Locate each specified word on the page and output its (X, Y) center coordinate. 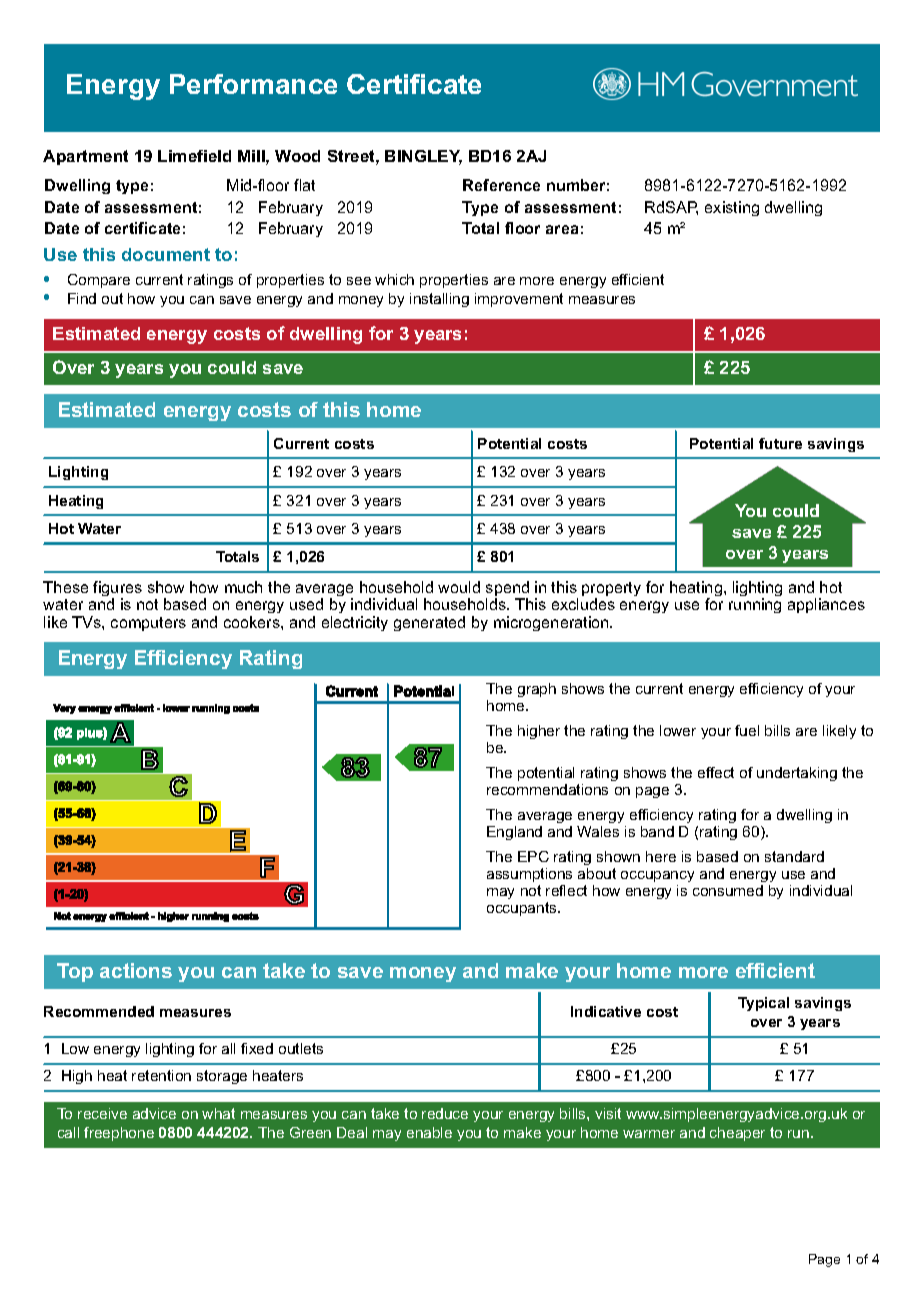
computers (148, 624)
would (459, 587)
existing (732, 208)
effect (716, 772)
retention (161, 1075)
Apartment (85, 157)
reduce (445, 1113)
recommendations (547, 789)
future (780, 443)
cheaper (737, 1134)
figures (117, 590)
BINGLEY (423, 157)
